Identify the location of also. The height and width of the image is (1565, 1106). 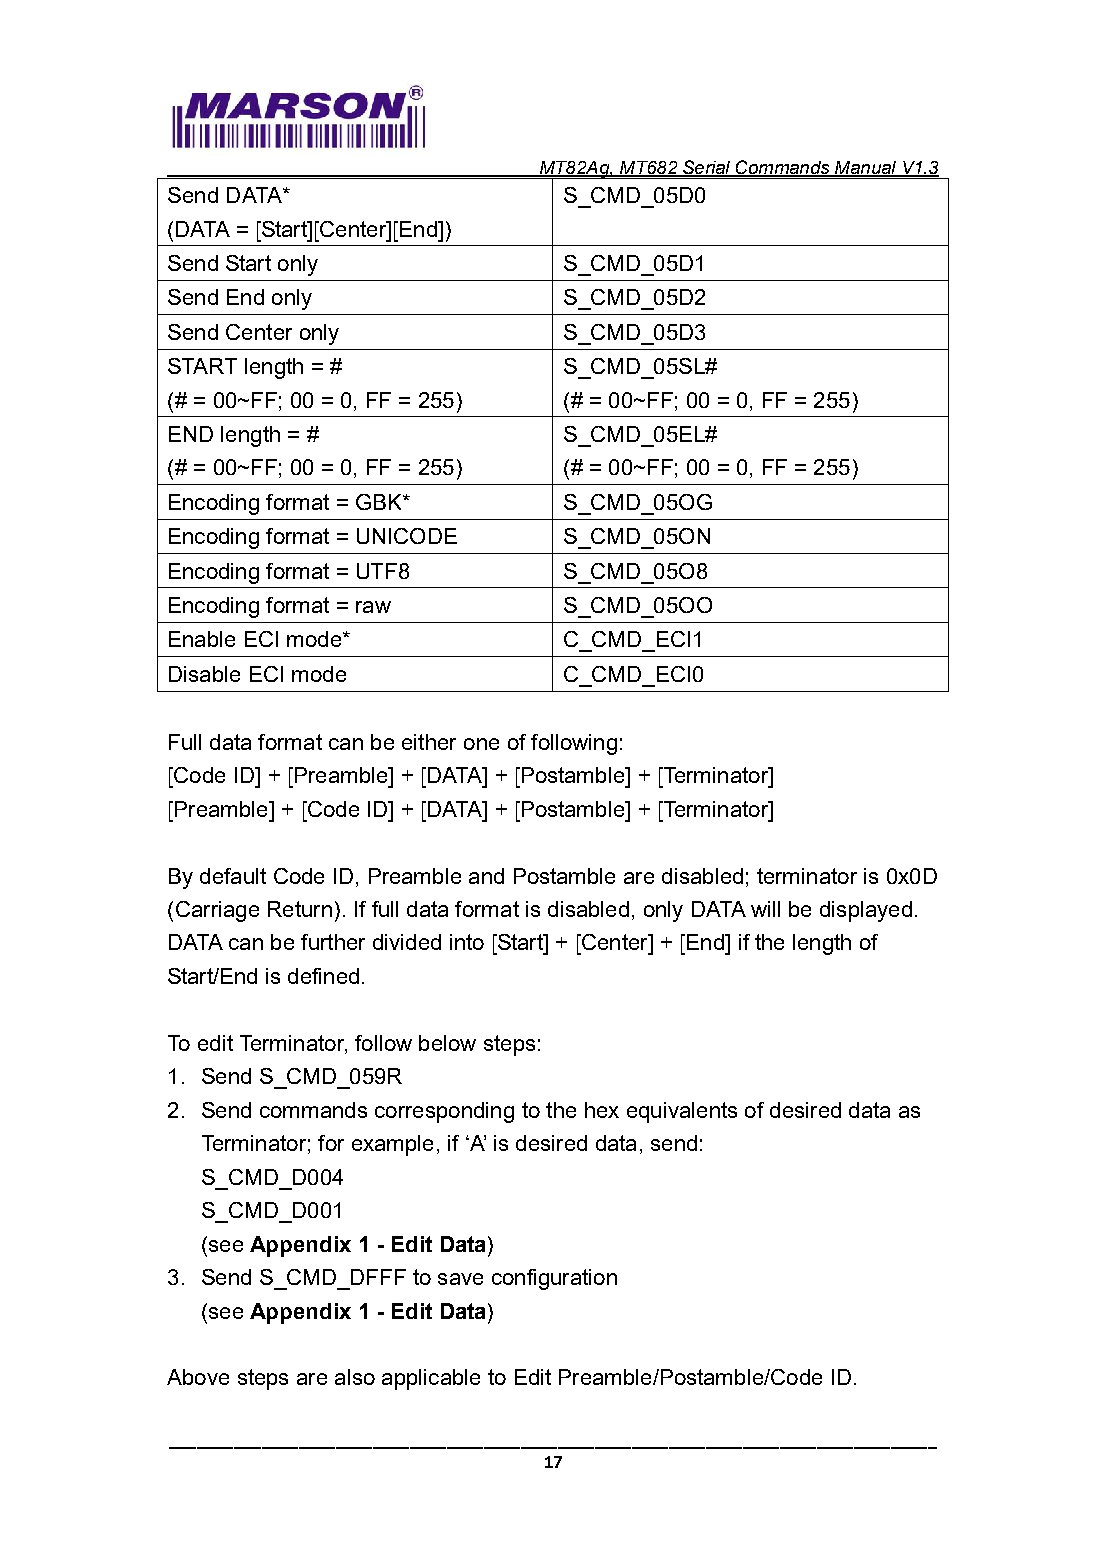
(355, 1377).
